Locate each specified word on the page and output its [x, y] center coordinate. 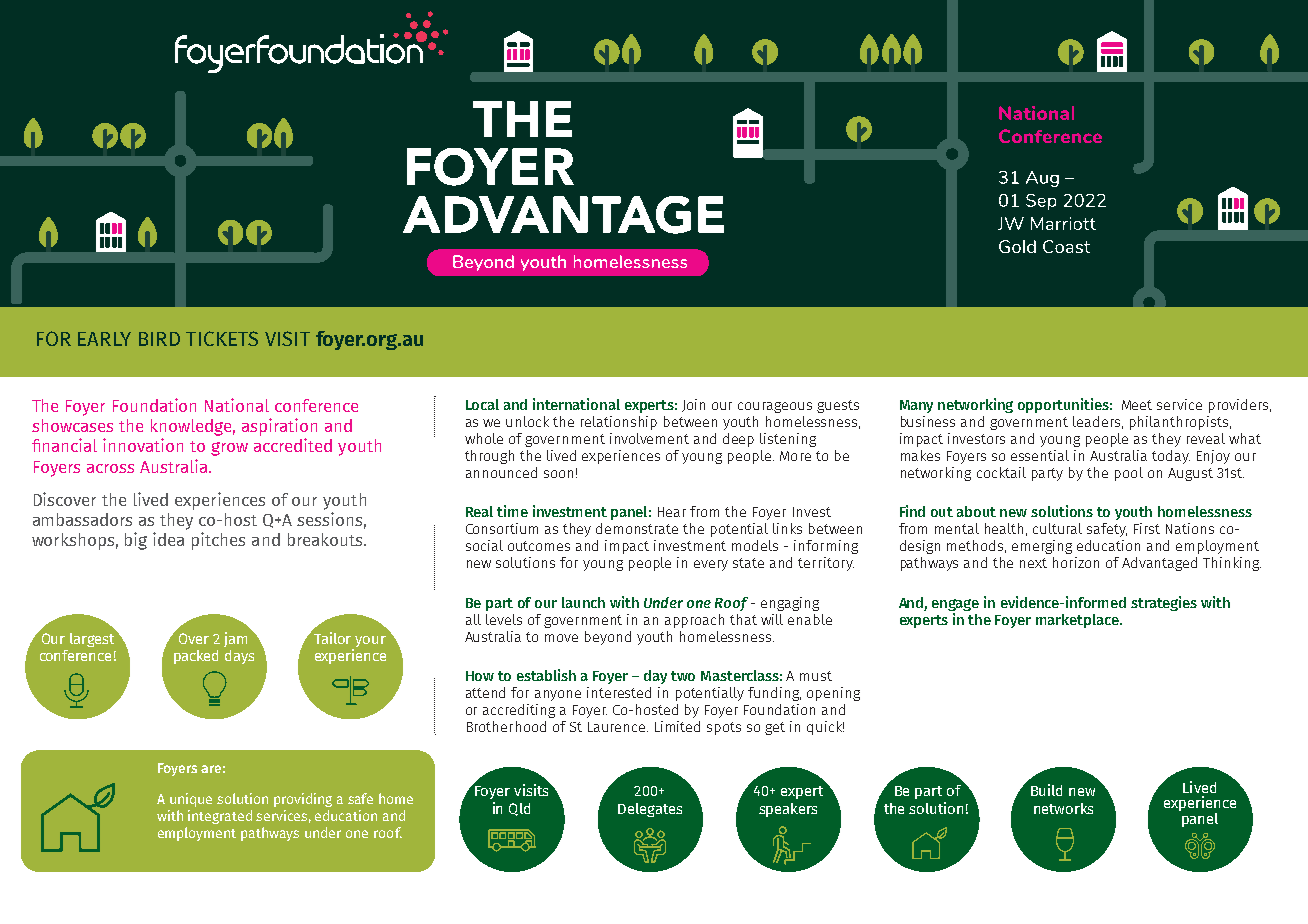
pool [1129, 474]
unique [191, 800]
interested [619, 692]
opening [833, 694]
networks [1063, 808]
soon [558, 474]
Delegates [650, 810]
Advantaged [1159, 564]
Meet [1137, 405]
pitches [218, 541]
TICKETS [222, 338]
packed [196, 657]
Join [693, 405]
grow [229, 449]
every [711, 565]
